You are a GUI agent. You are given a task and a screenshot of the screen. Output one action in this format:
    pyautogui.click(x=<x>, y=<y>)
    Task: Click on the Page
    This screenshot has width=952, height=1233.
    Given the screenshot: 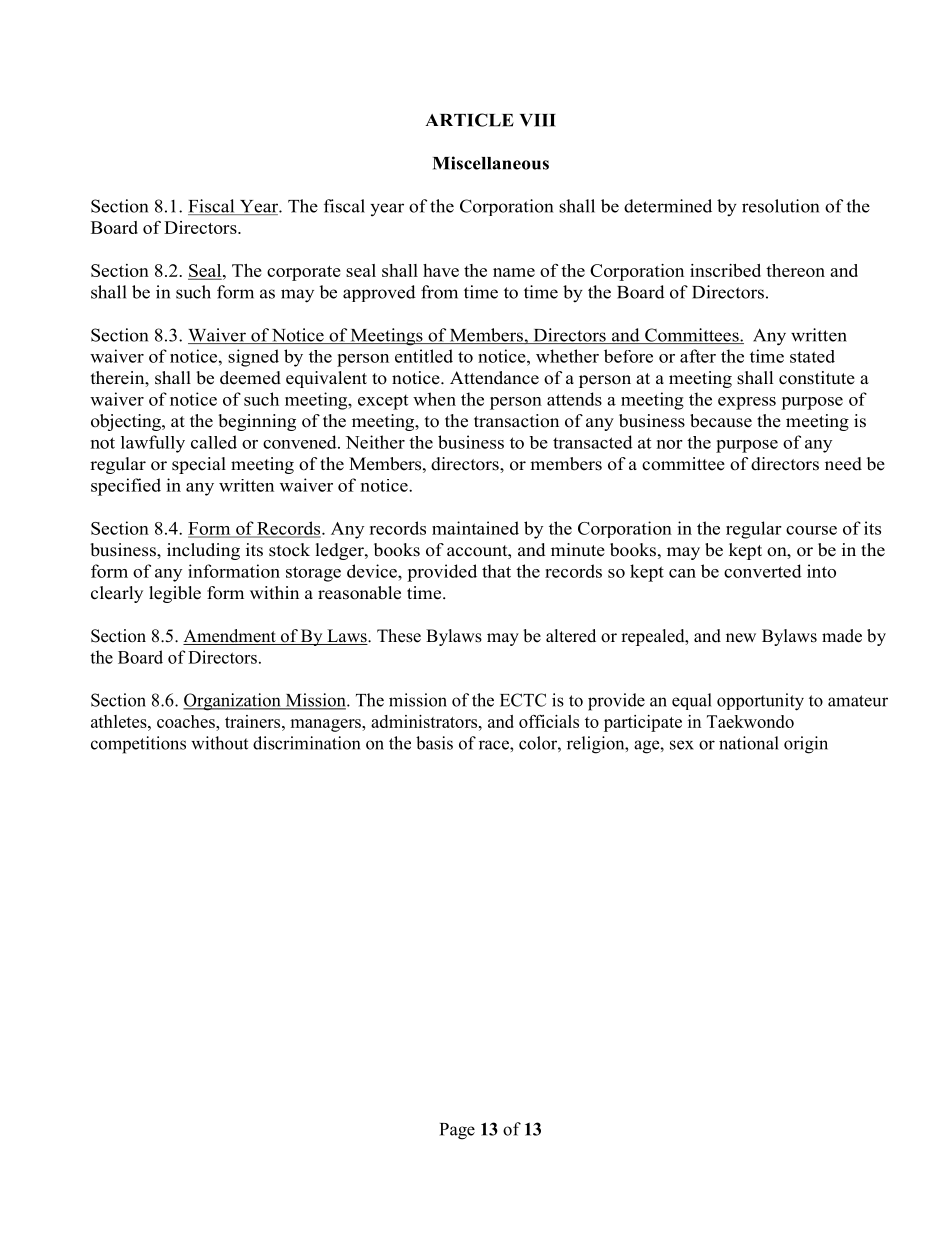 What is the action you would take?
    pyautogui.click(x=457, y=1131)
